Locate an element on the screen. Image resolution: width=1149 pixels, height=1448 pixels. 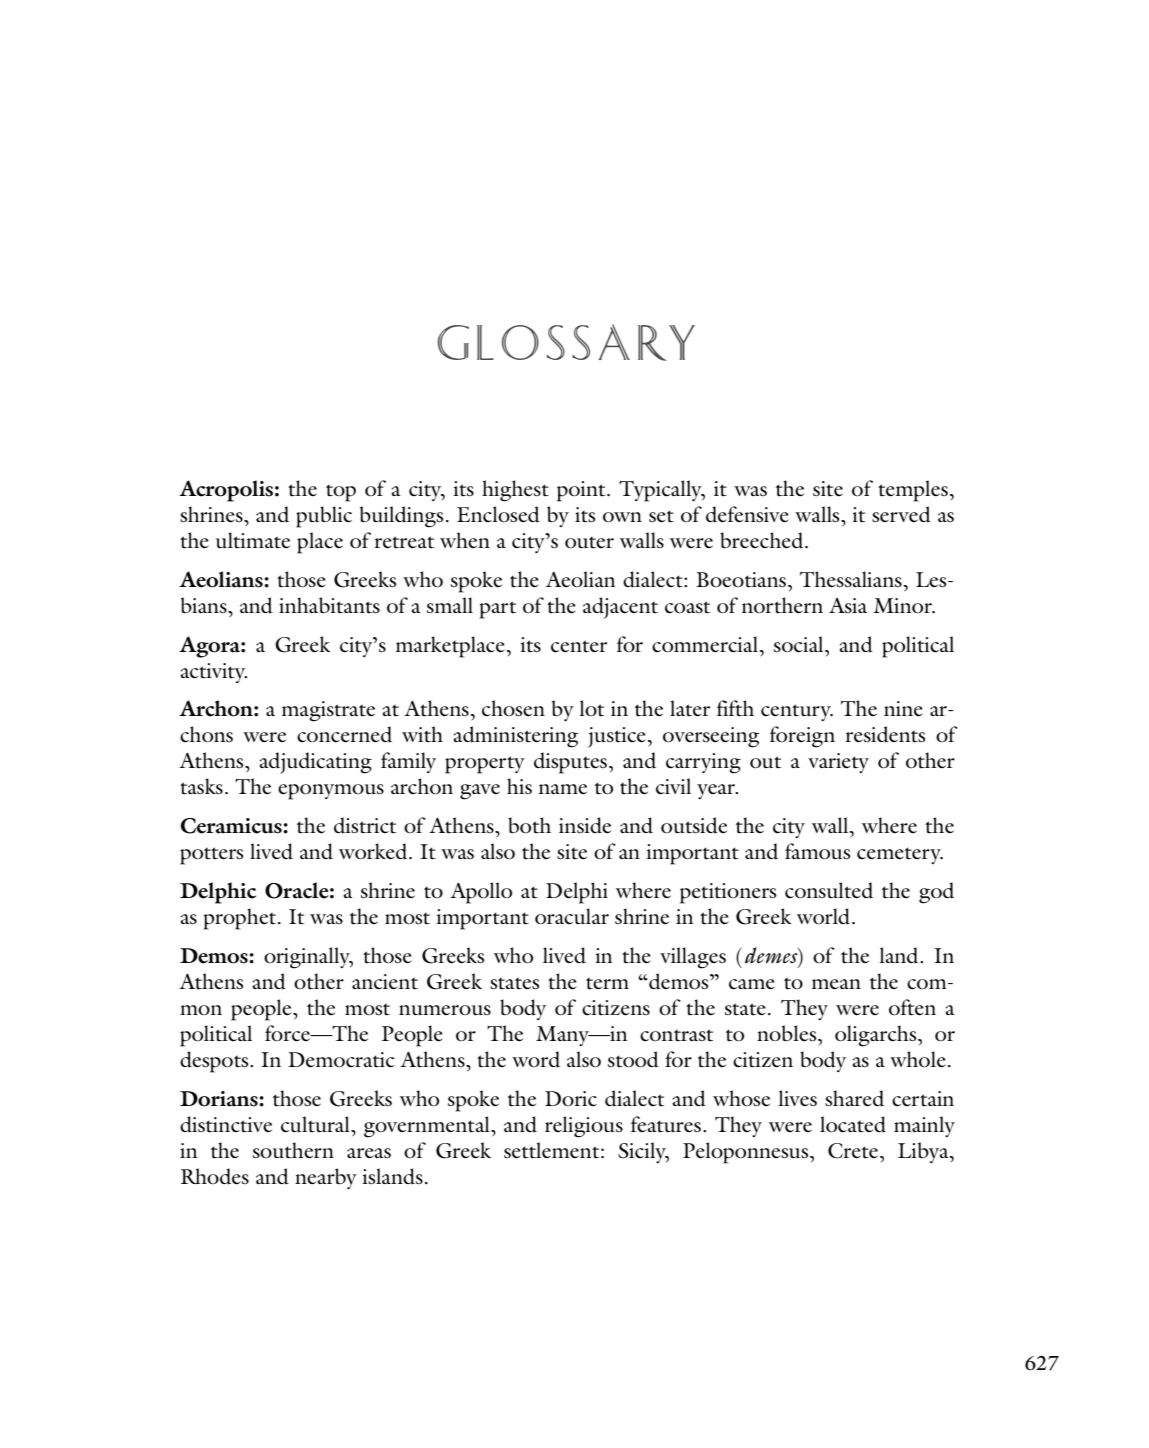
southern is located at coordinates (293, 1150).
